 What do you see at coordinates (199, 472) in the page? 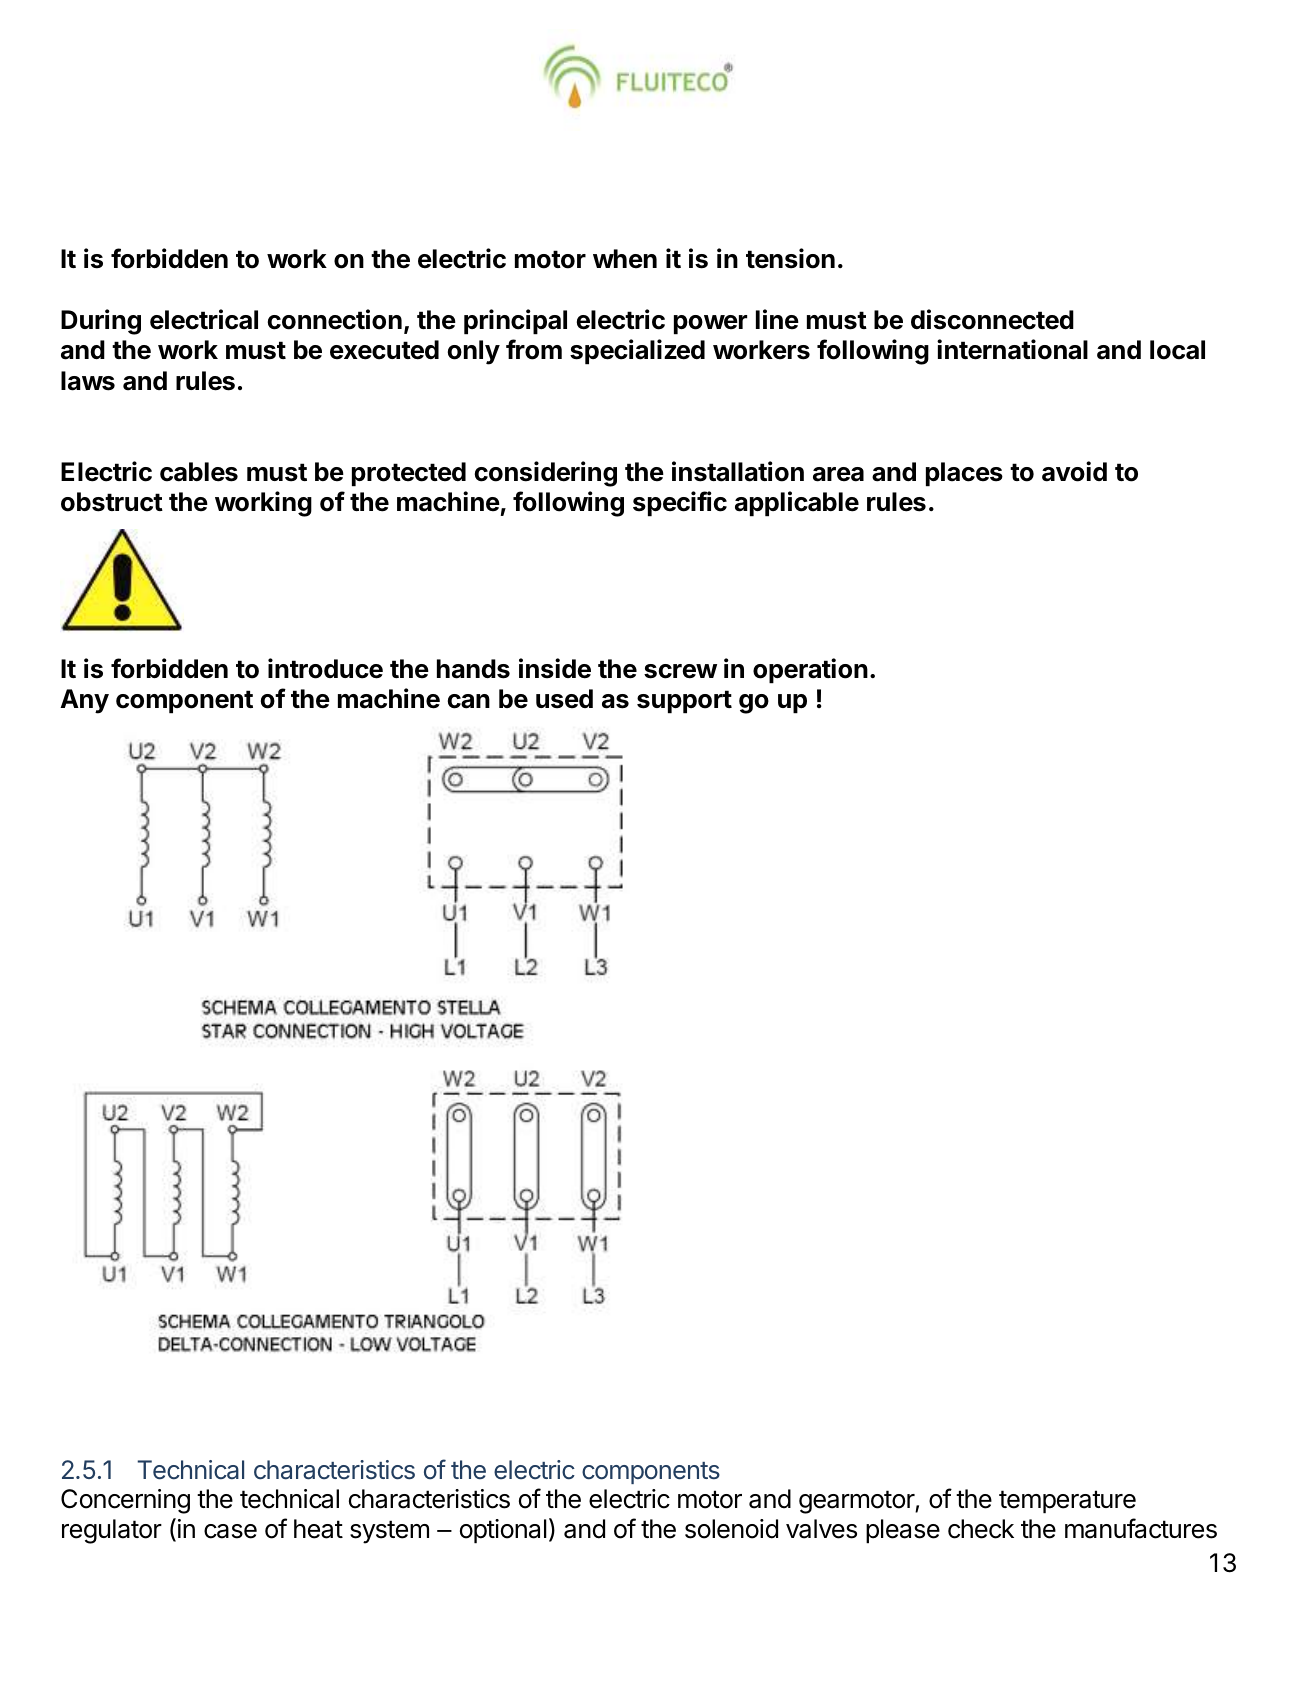
I see `cables` at bounding box center [199, 472].
